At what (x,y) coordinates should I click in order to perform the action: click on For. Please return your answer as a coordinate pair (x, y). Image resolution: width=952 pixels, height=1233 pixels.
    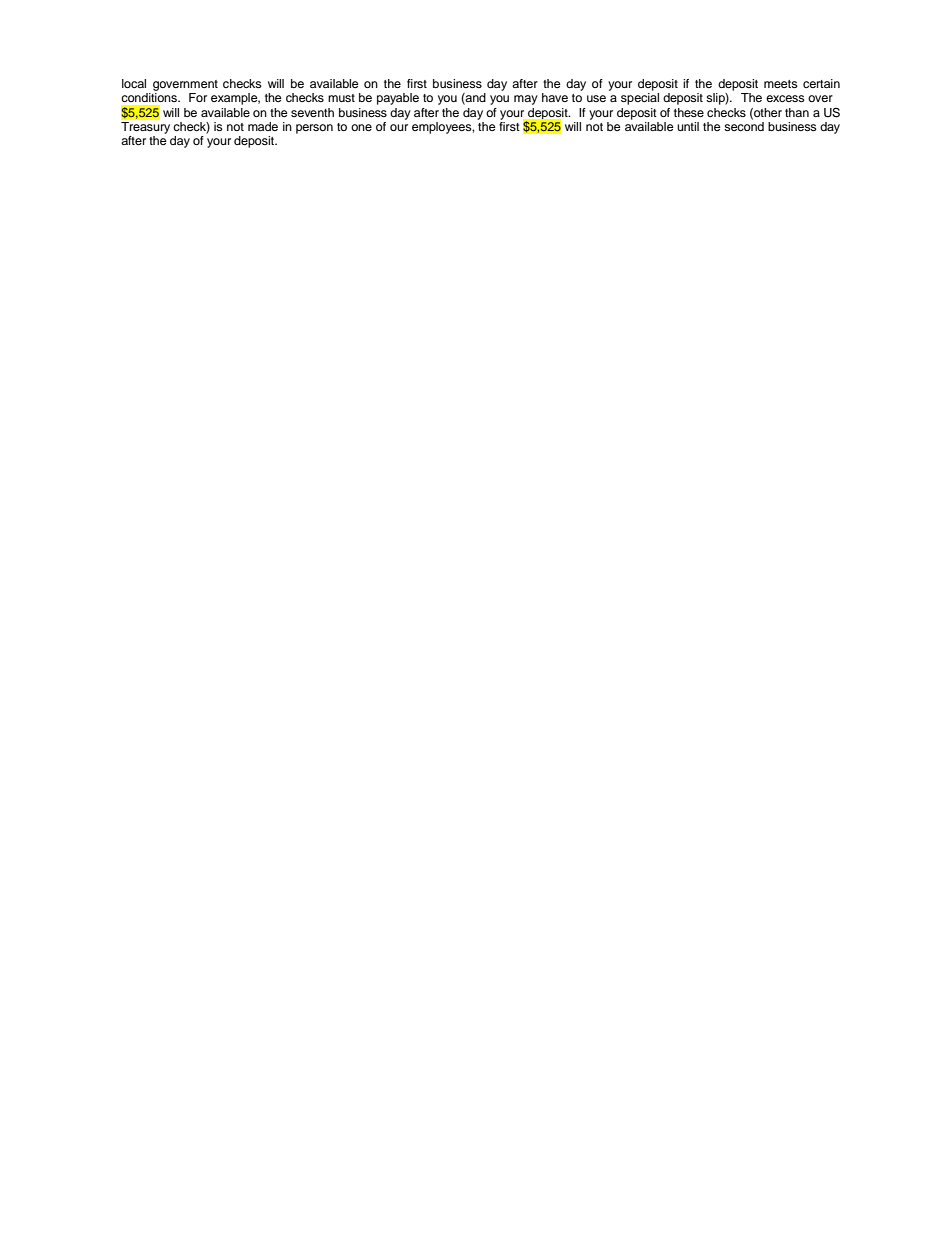
    Looking at the image, I should click on (198, 97).
